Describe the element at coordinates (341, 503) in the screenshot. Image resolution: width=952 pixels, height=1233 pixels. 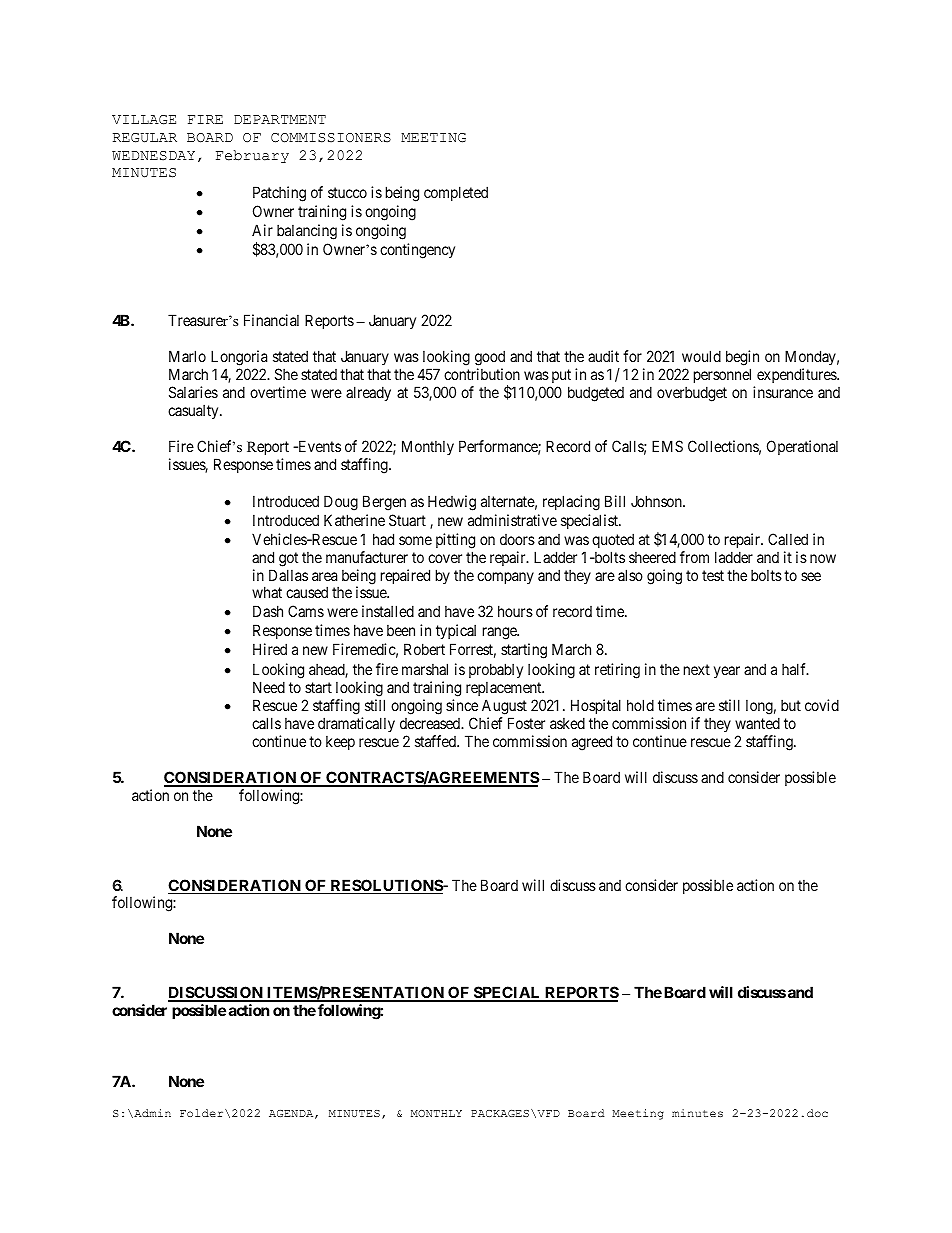
I see `Doug` at that location.
